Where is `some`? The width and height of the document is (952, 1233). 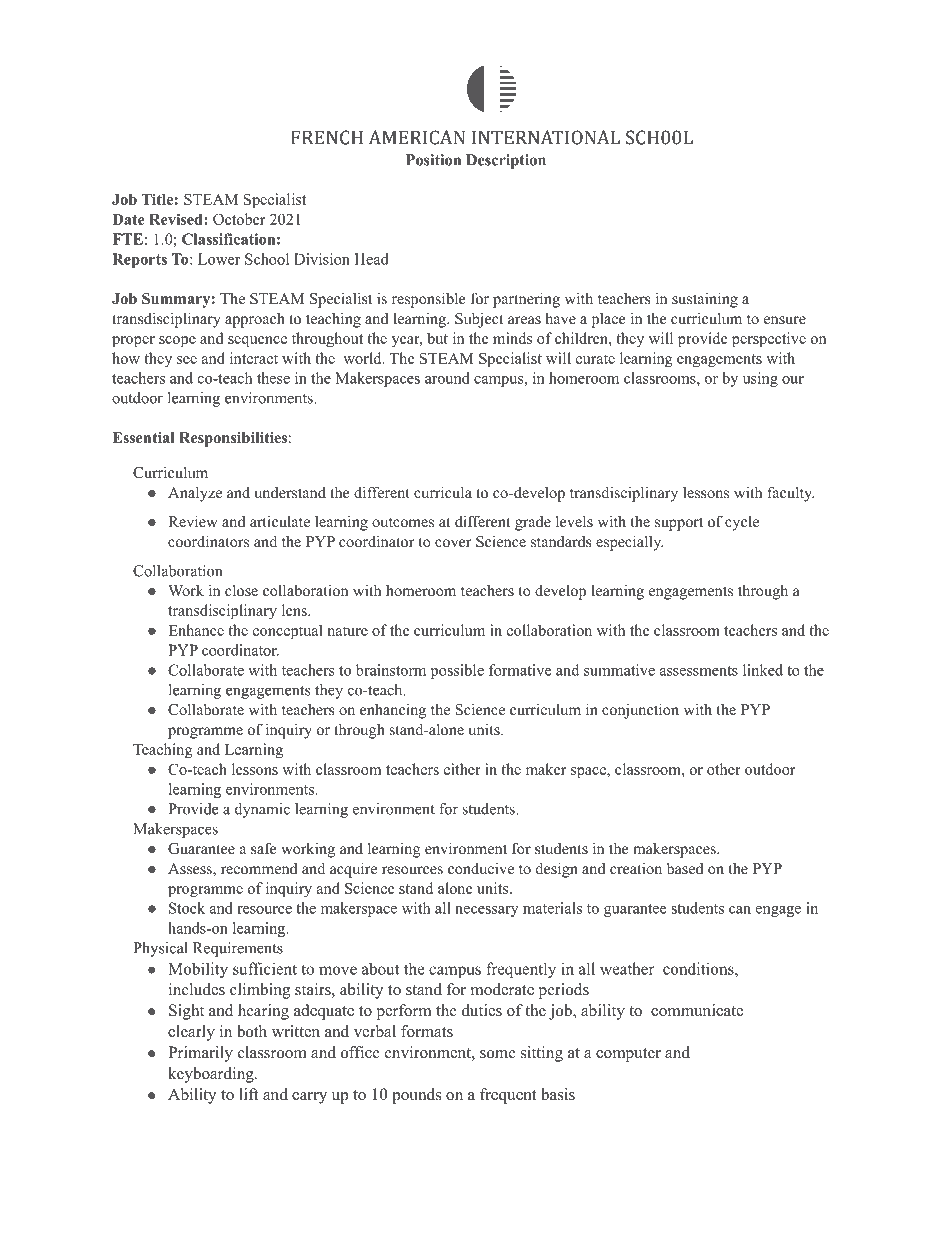
some is located at coordinates (498, 1054).
